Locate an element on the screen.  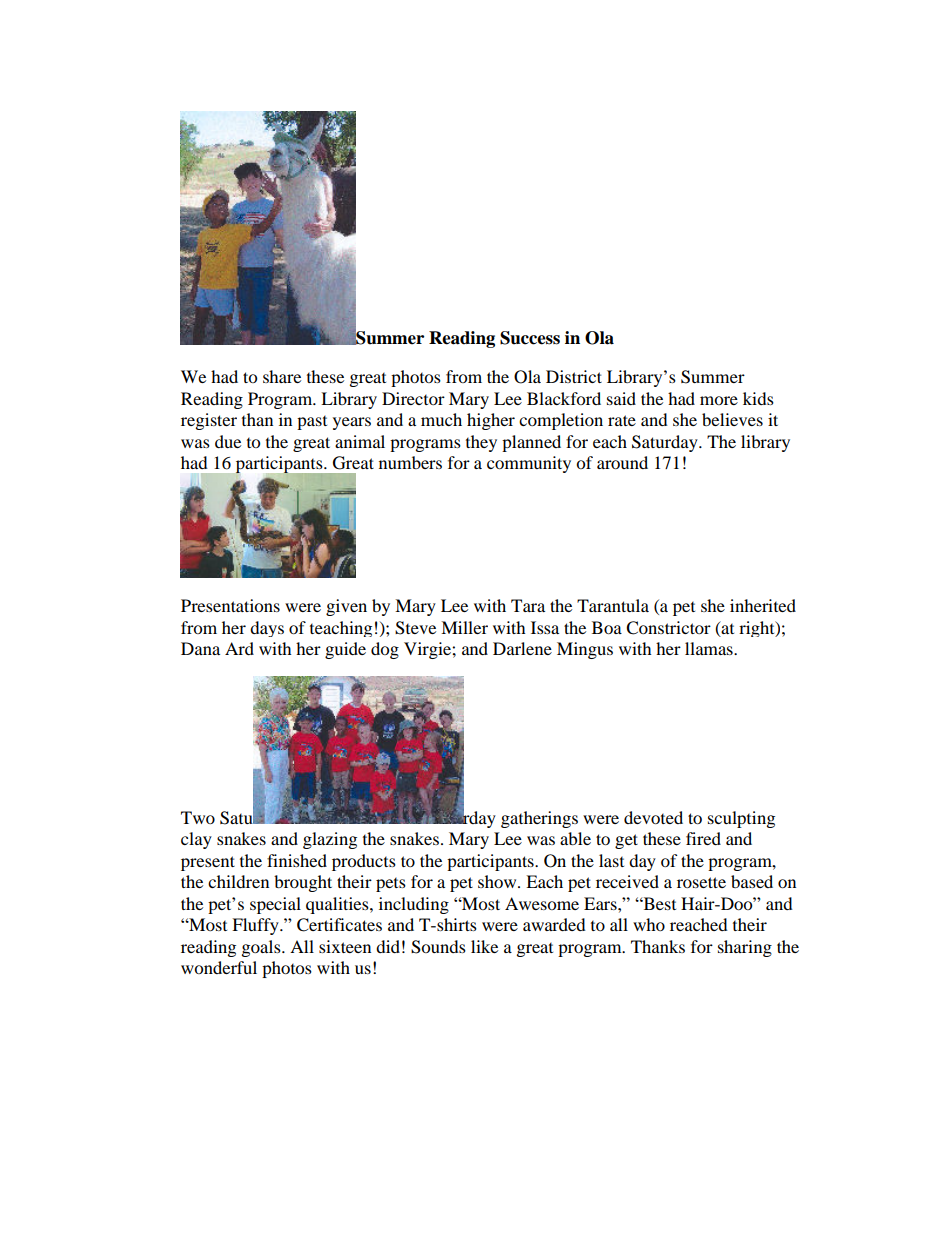
sharing is located at coordinates (745, 948).
